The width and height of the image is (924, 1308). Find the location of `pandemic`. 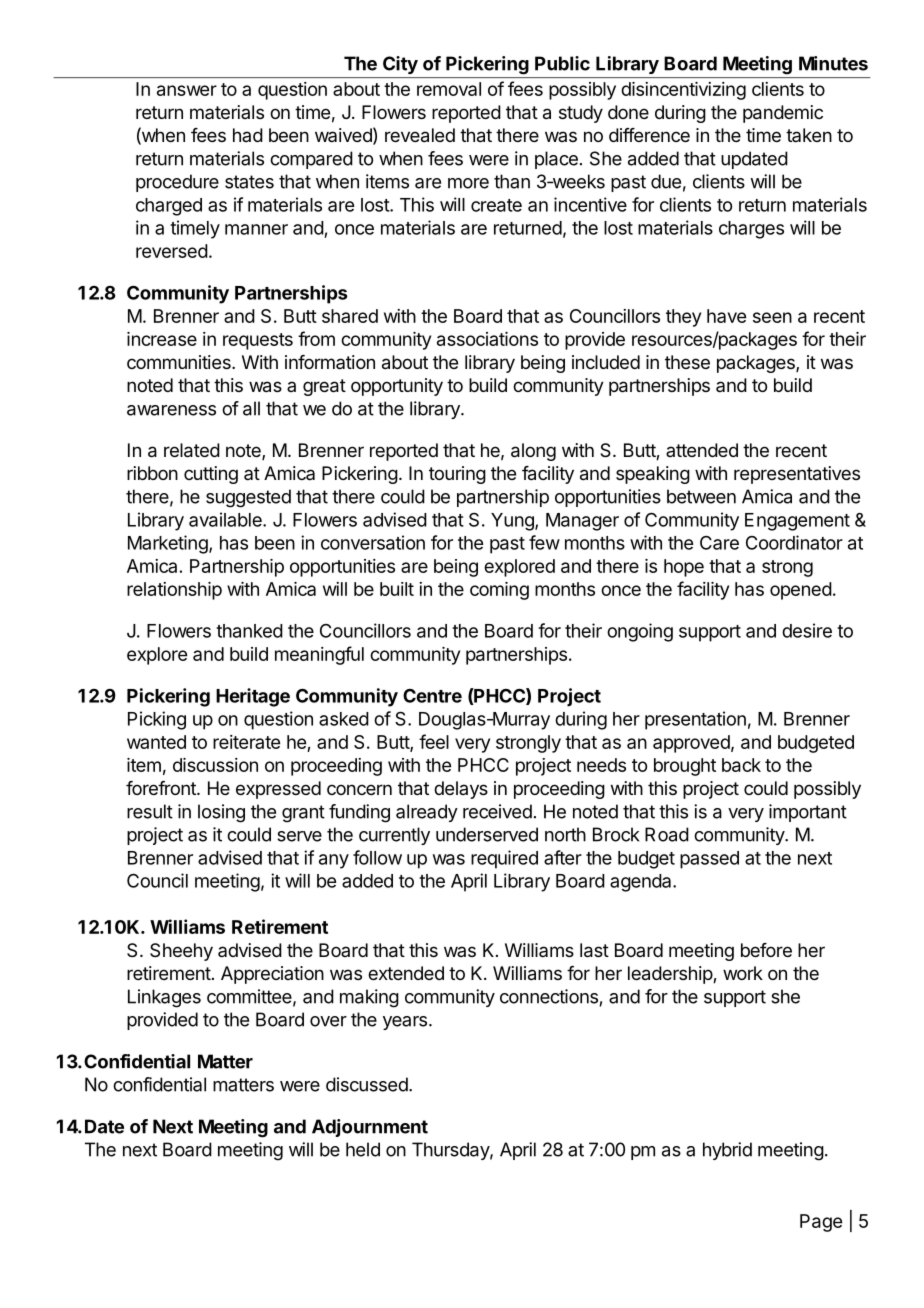

pandemic is located at coordinates (783, 114).
